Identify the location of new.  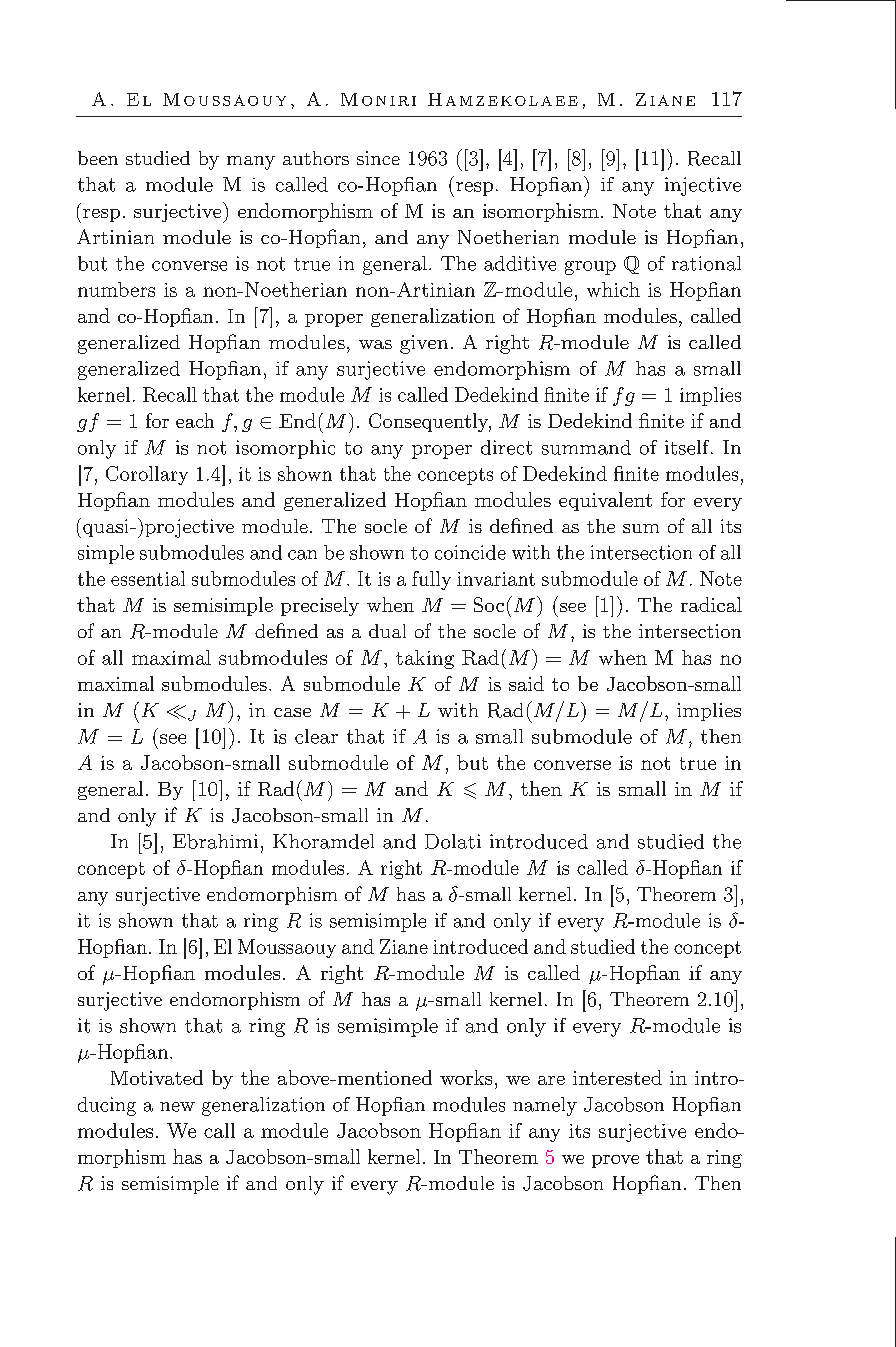
(177, 1107).
